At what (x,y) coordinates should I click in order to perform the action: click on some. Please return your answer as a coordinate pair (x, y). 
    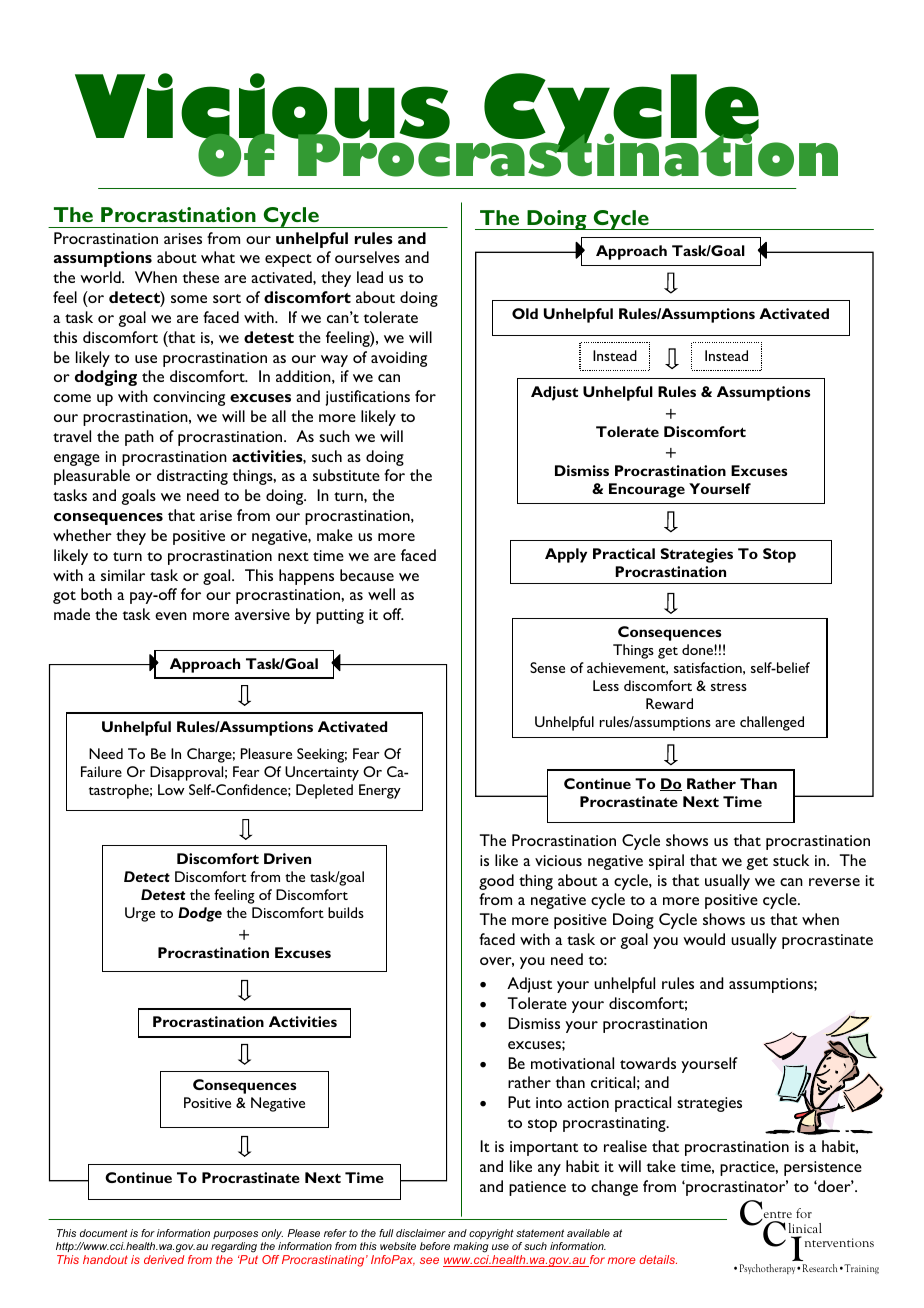
    Looking at the image, I should click on (189, 299).
